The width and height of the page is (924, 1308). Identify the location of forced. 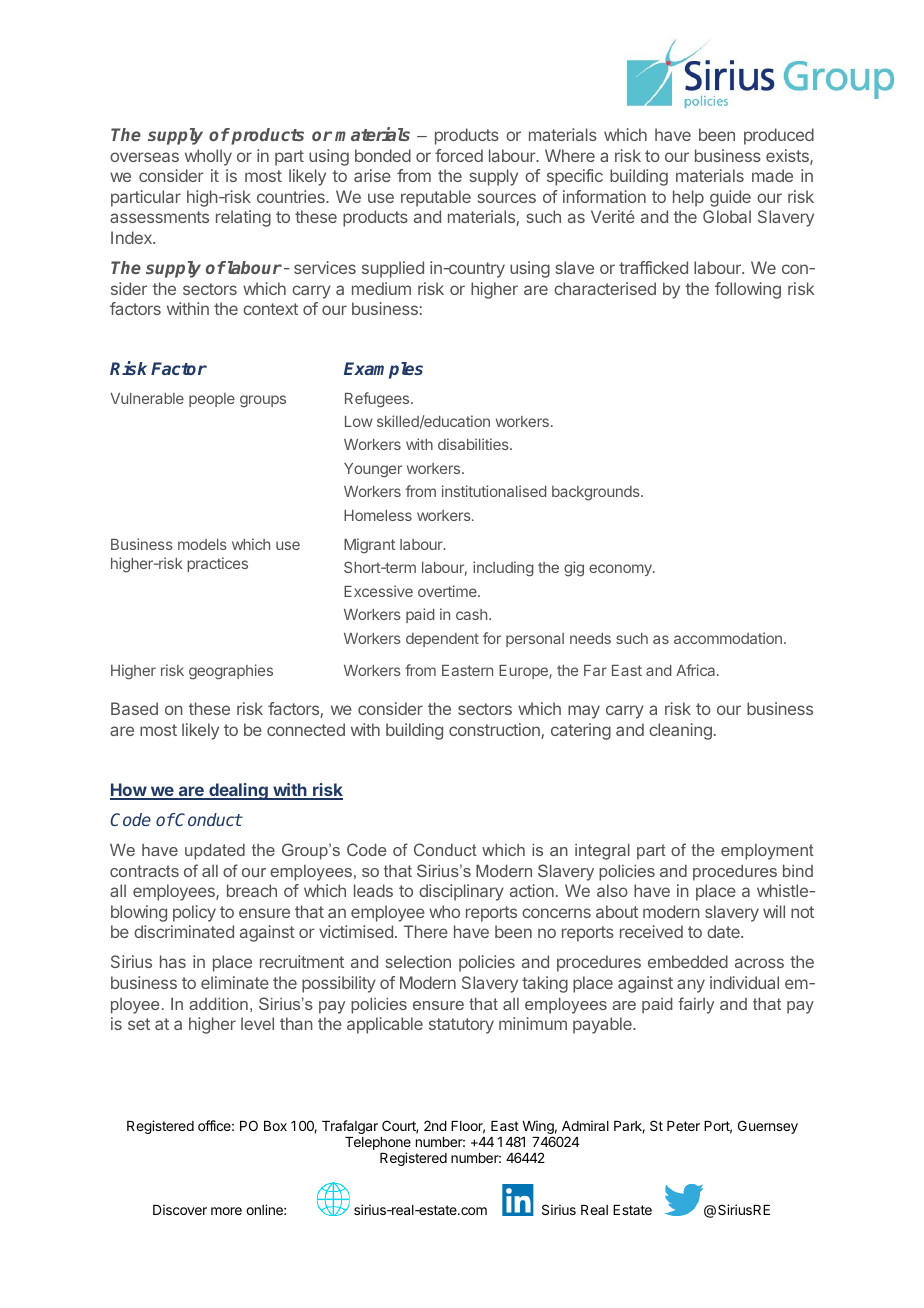
(459, 155).
